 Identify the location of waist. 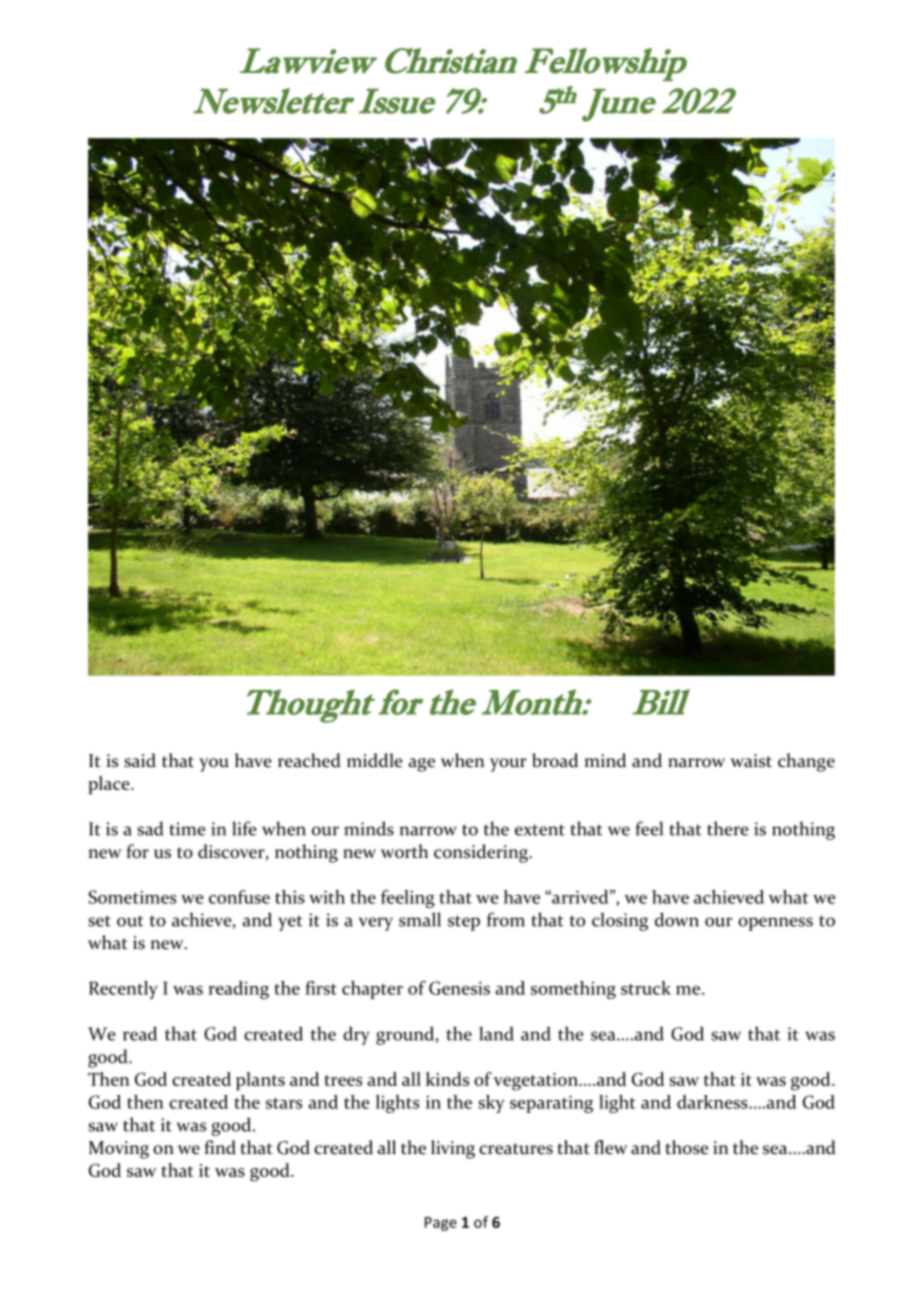
(751, 761).
